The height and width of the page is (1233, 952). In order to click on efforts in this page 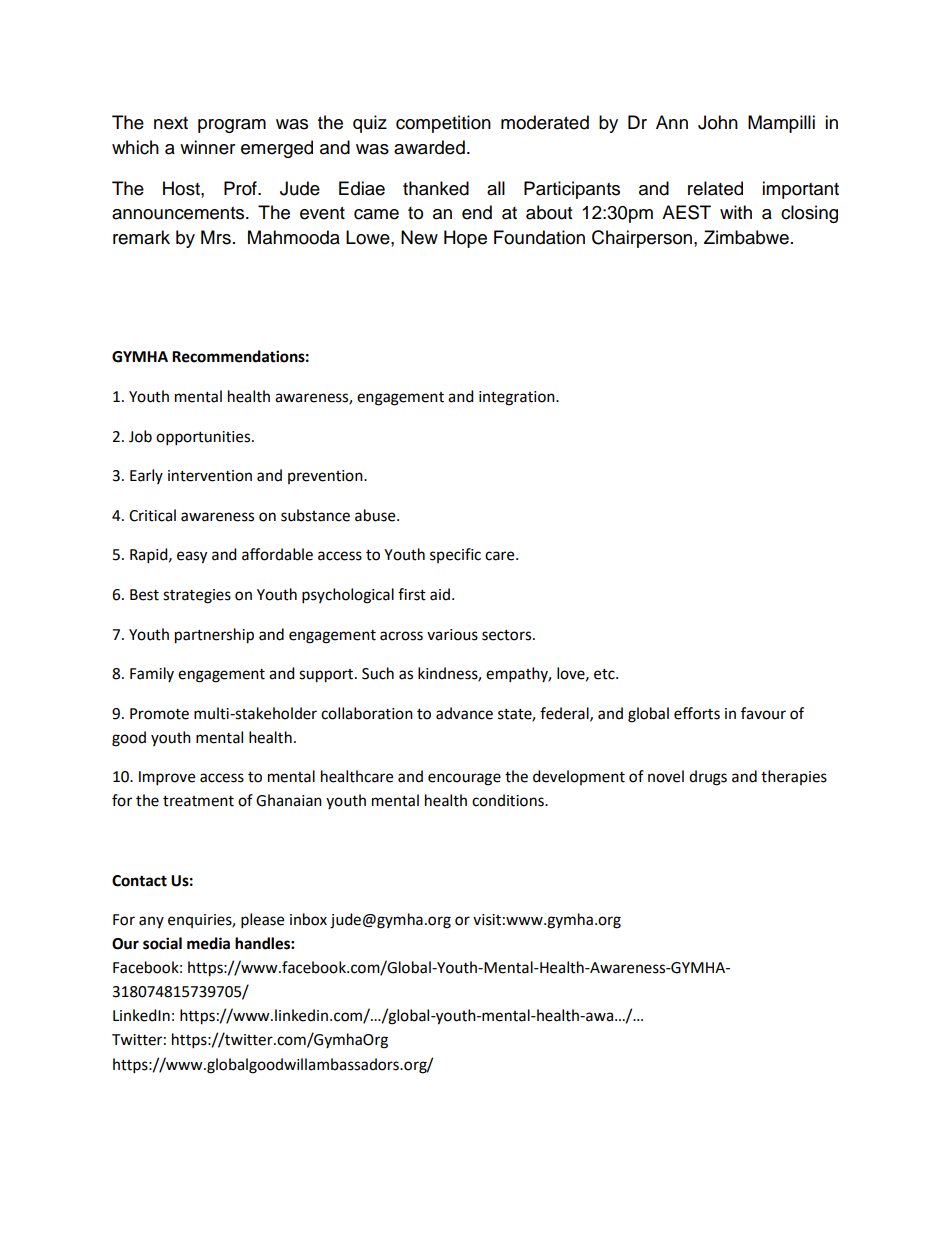, I will do `click(697, 713)`.
